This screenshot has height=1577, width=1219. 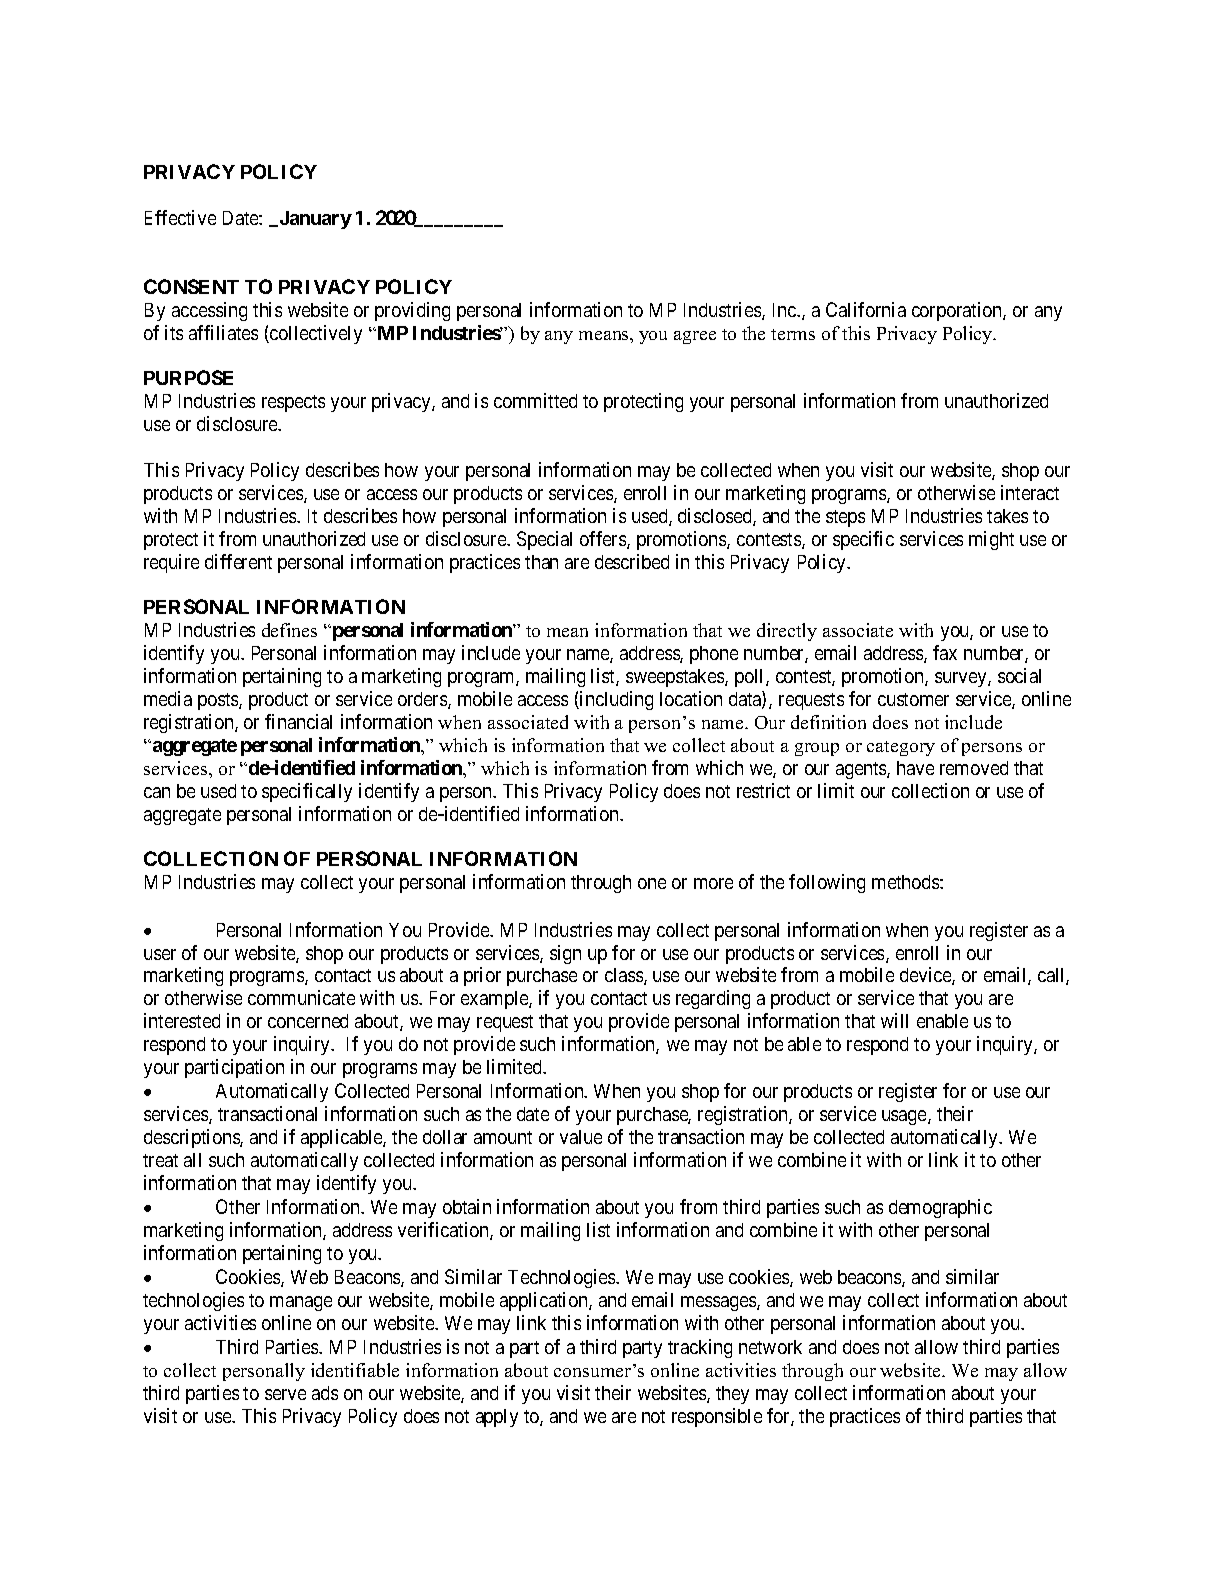 I want to click on will, so click(x=894, y=1020).
